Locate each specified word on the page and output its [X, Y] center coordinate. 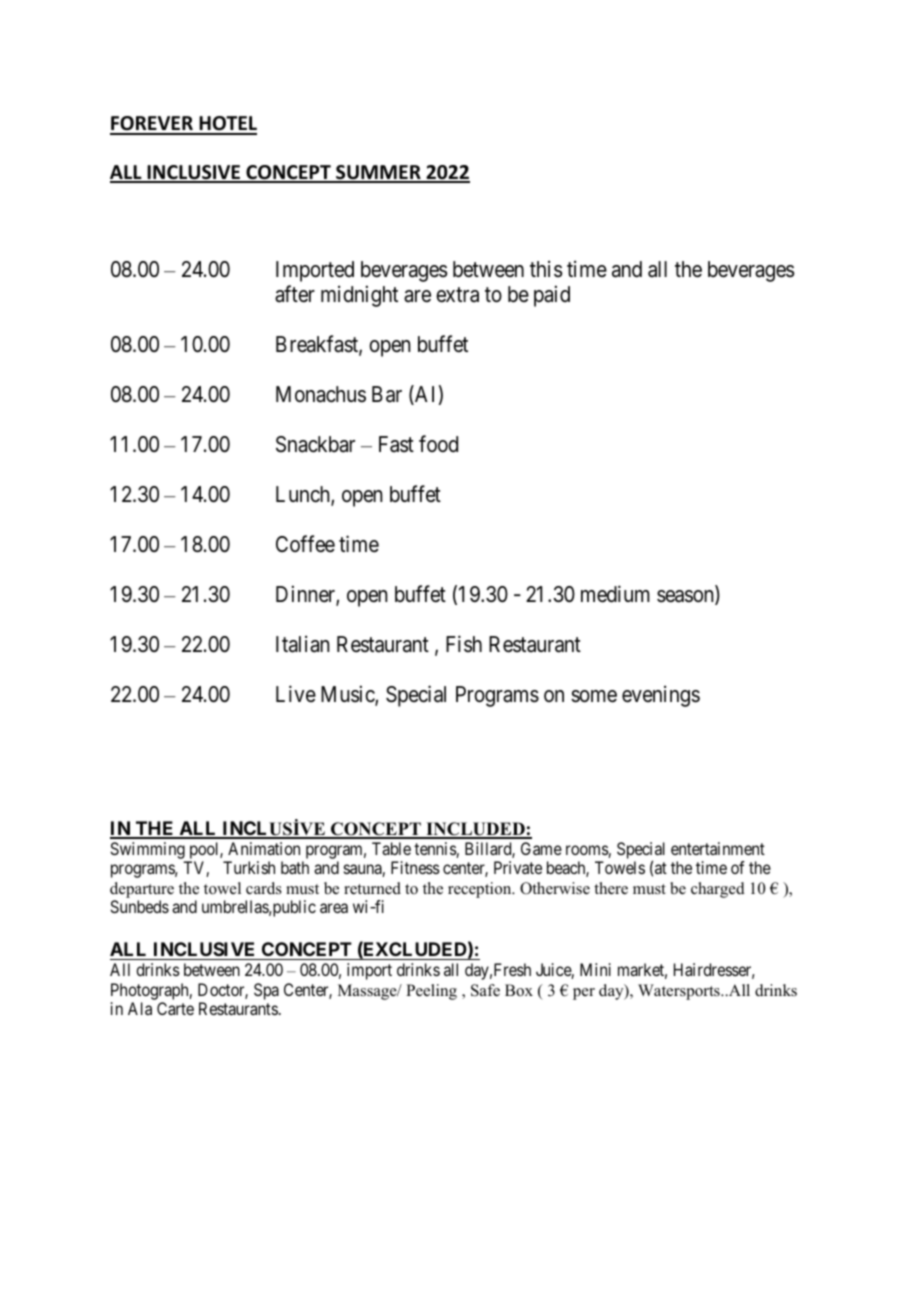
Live [296, 693]
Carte [175, 1008]
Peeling [431, 992]
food [438, 444]
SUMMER [378, 173]
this [546, 269]
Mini [595, 969]
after [295, 294]
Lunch [304, 495]
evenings [661, 696]
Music [348, 695]
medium [615, 594]
